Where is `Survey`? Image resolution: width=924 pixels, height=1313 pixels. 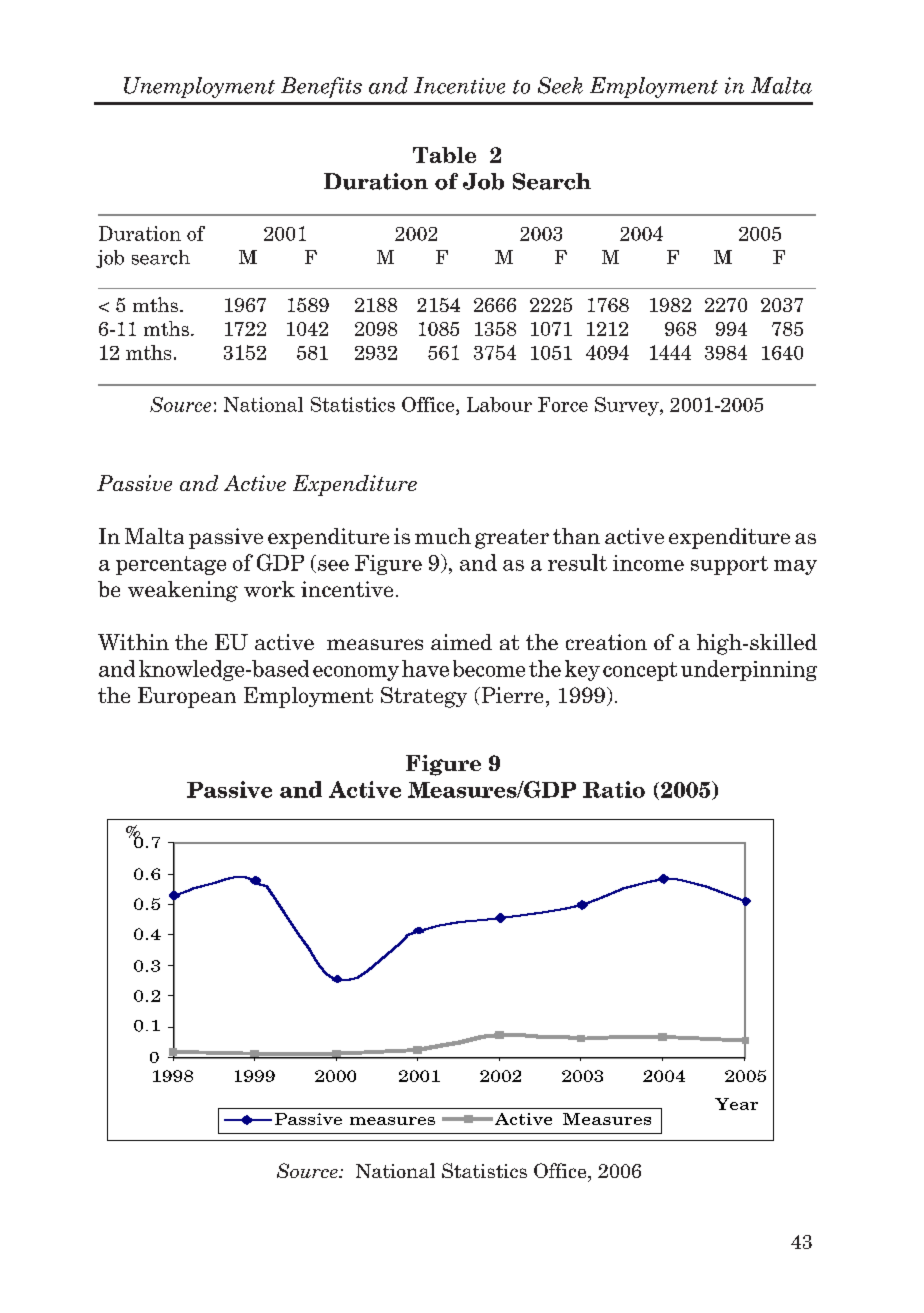 Survey is located at coordinates (628, 406).
